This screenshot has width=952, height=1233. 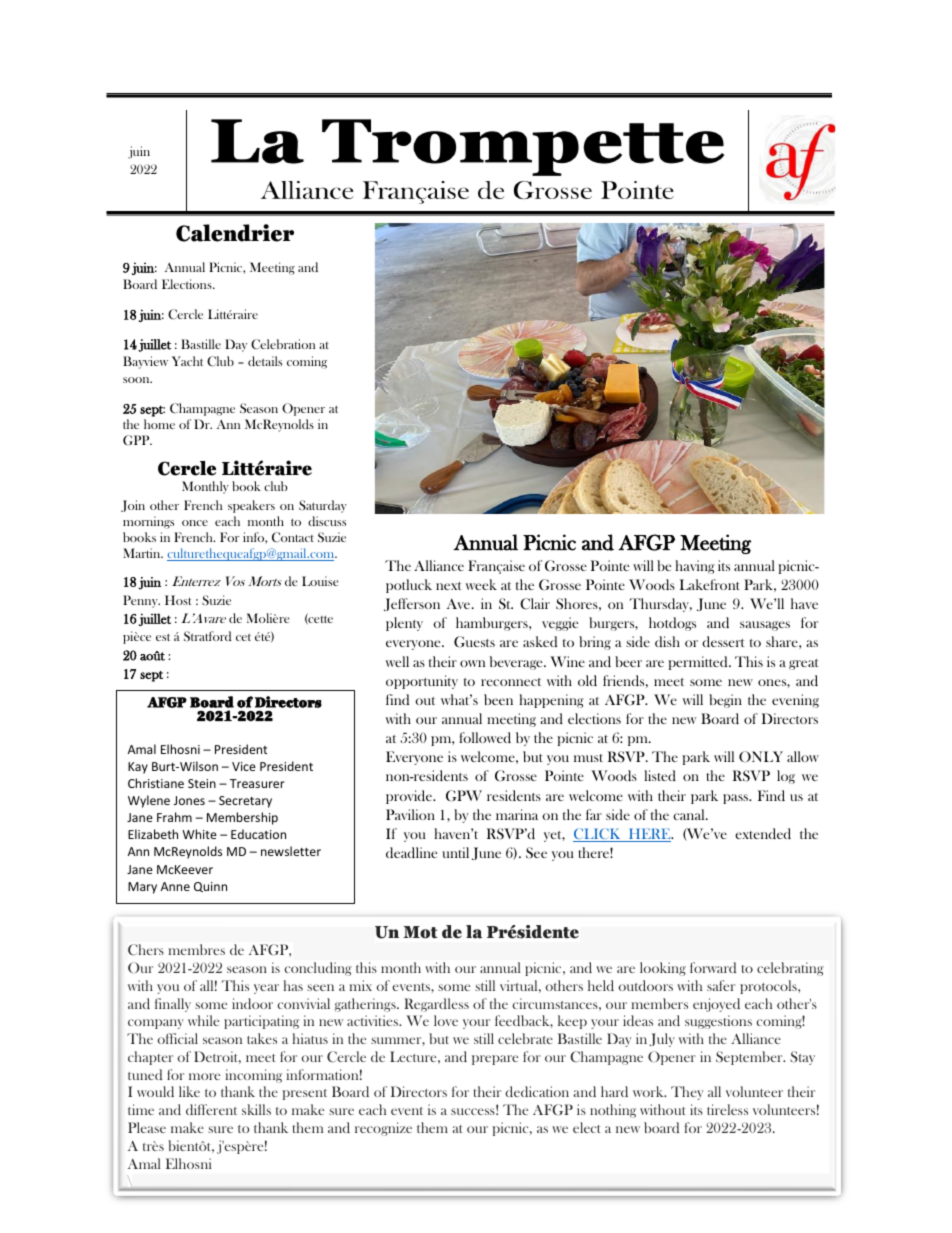 I want to click on Yacht, so click(x=187, y=361).
